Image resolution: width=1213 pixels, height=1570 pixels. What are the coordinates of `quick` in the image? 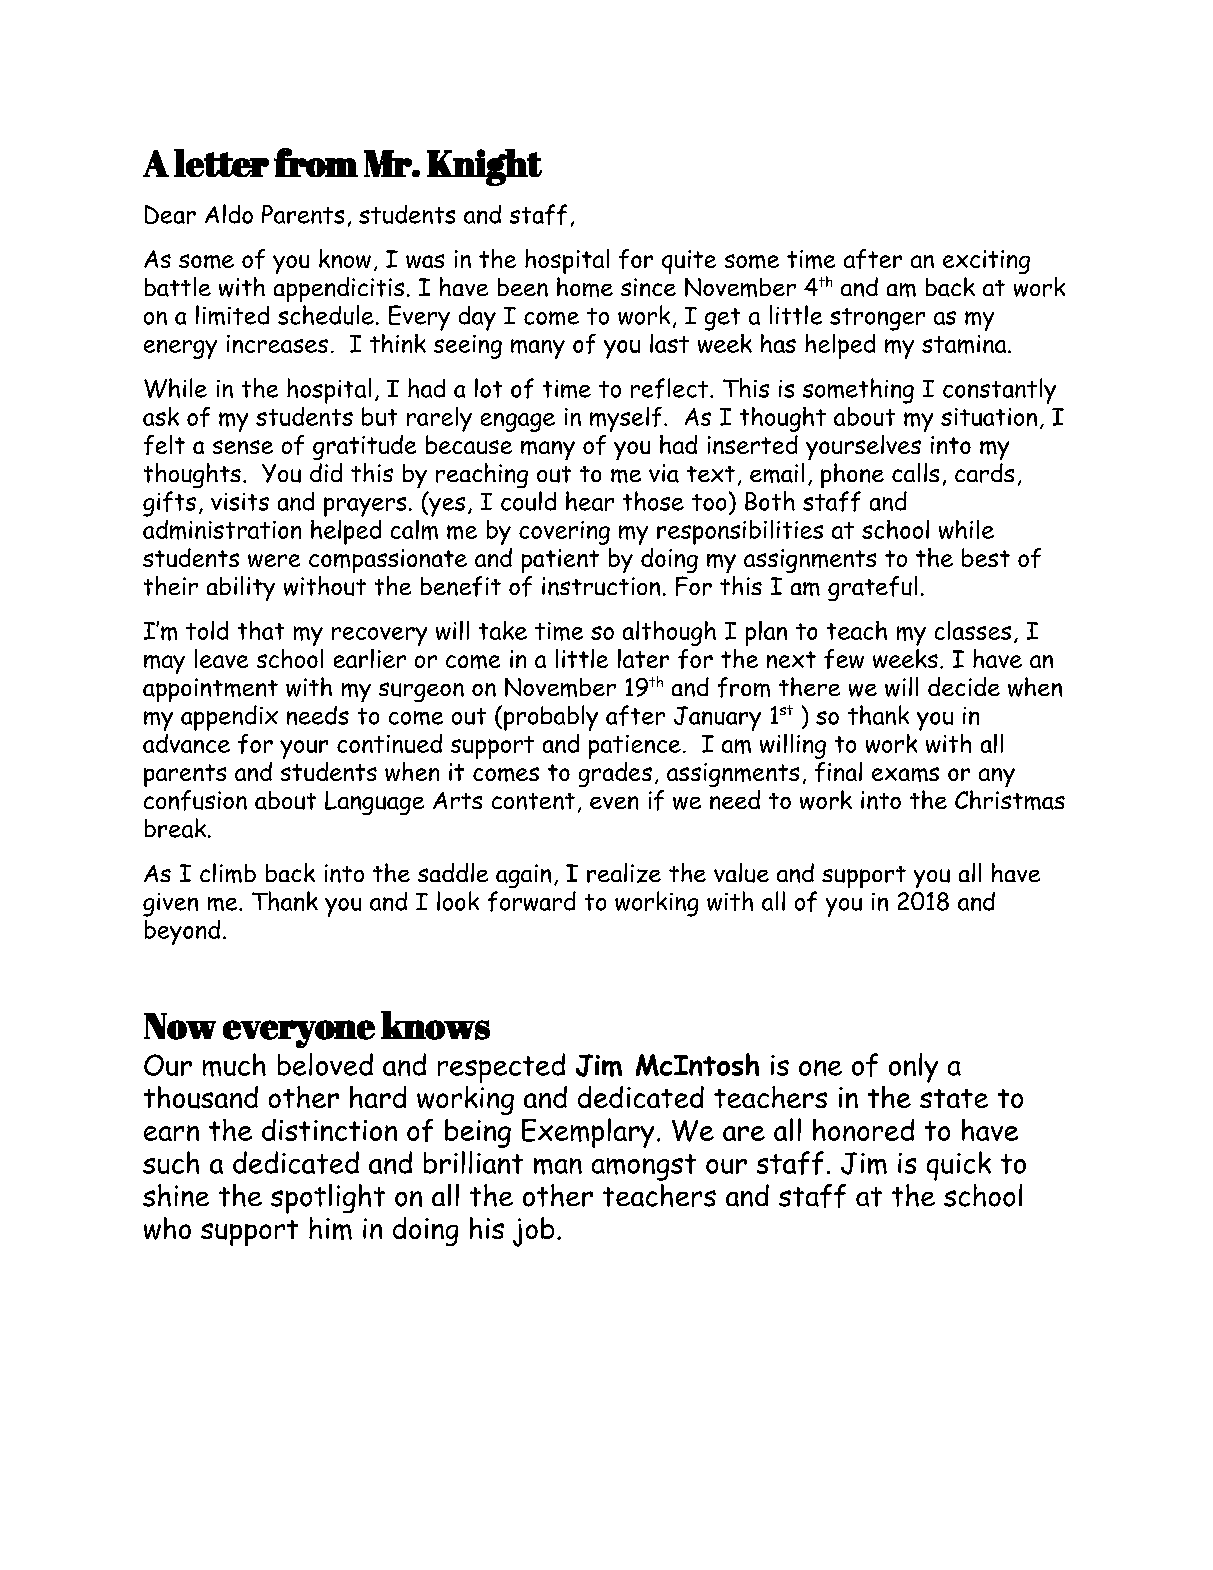 It's located at (959, 1166).
